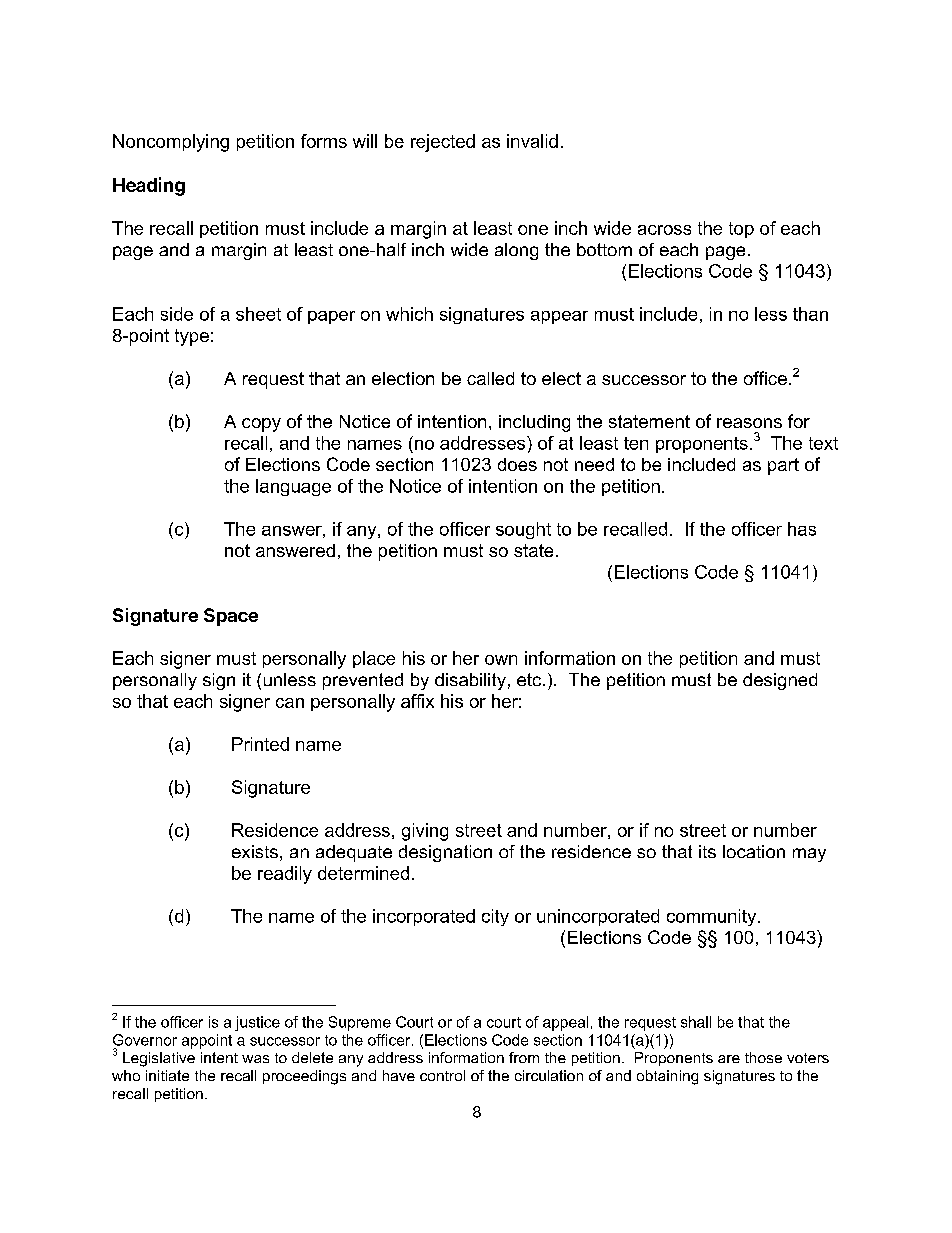  What do you see at coordinates (149, 186) in the page?
I see `Heading` at bounding box center [149, 186].
